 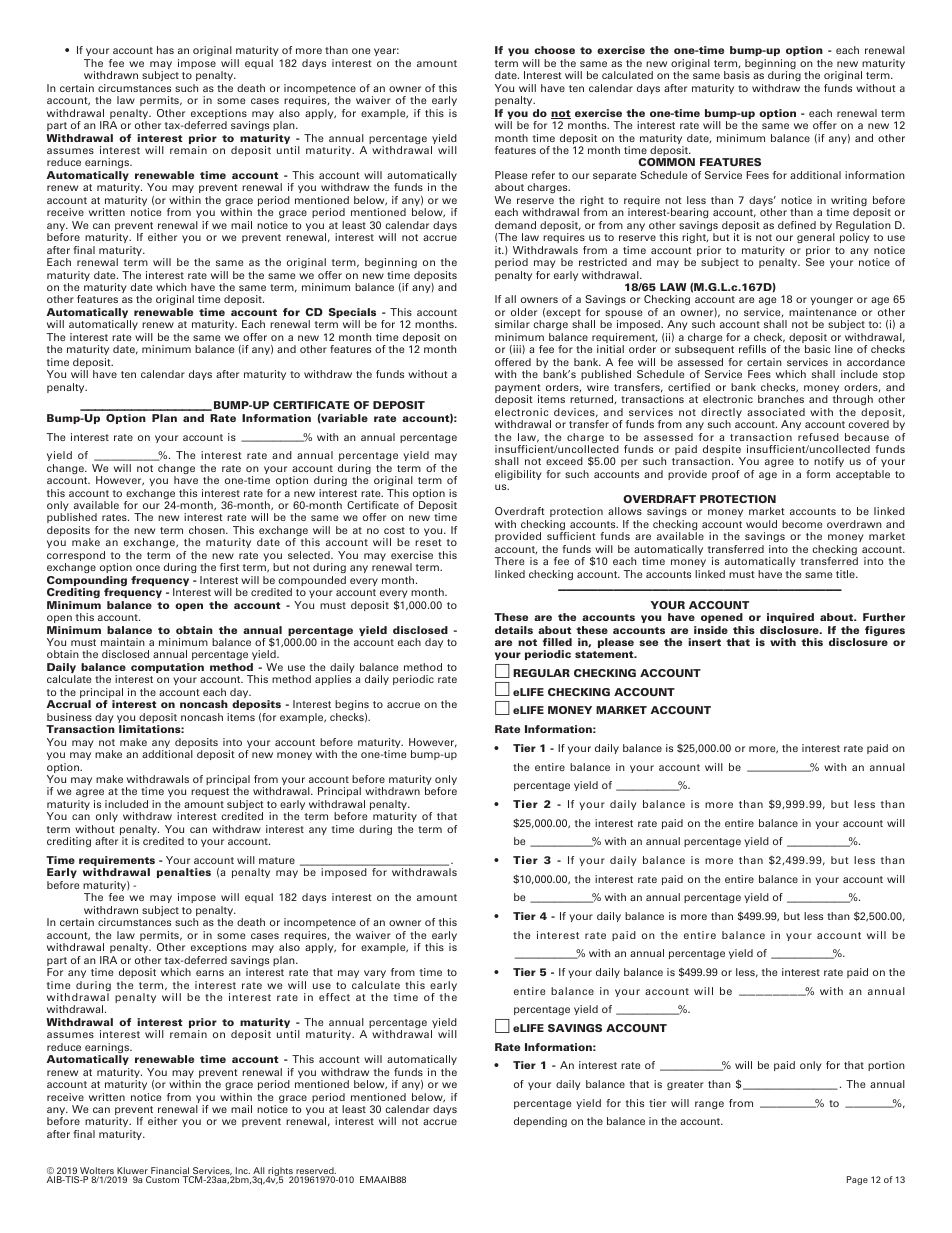 What do you see at coordinates (514, 630) in the screenshot?
I see `details` at bounding box center [514, 630].
